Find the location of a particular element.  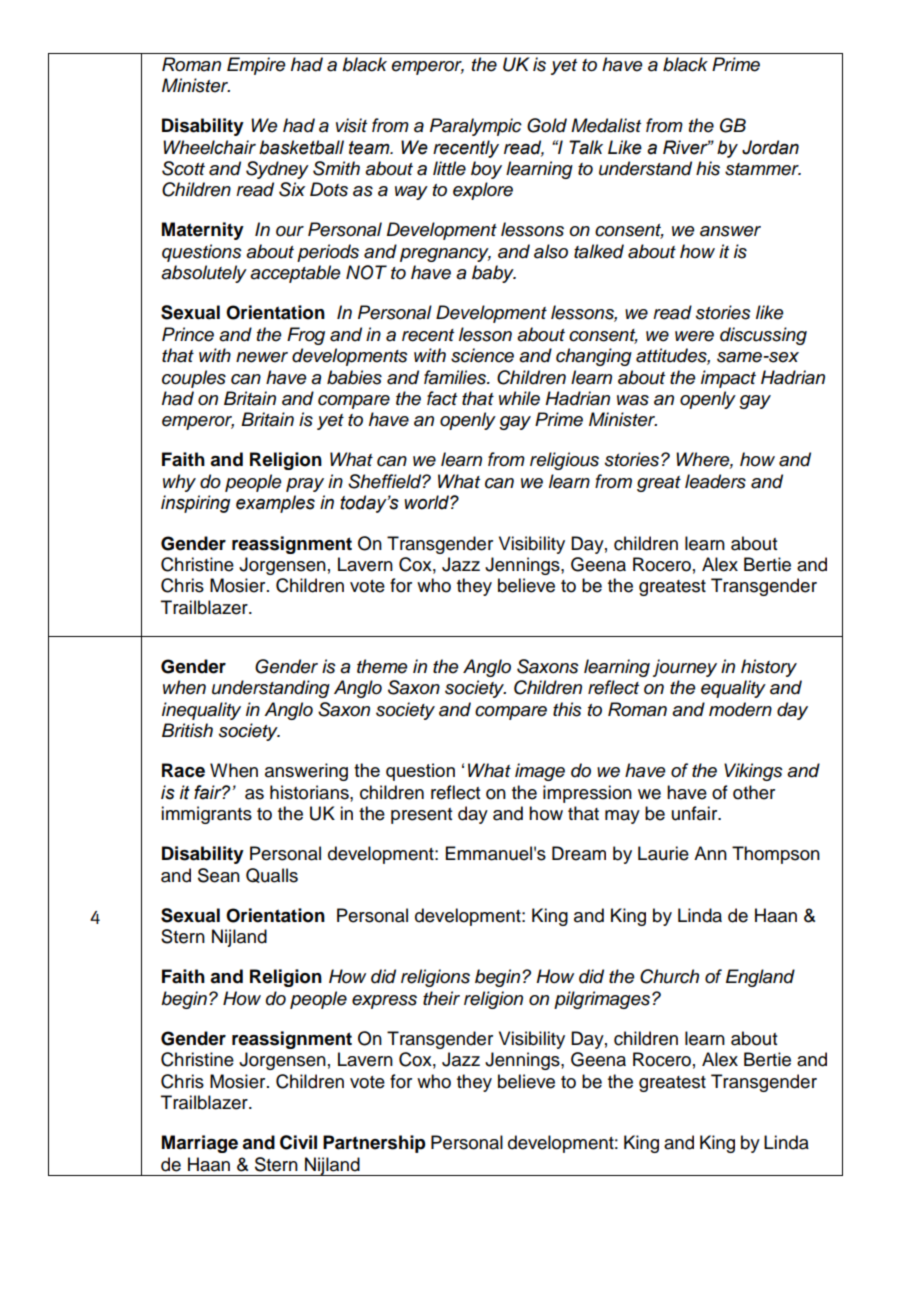

Jordan is located at coordinates (770, 147).
